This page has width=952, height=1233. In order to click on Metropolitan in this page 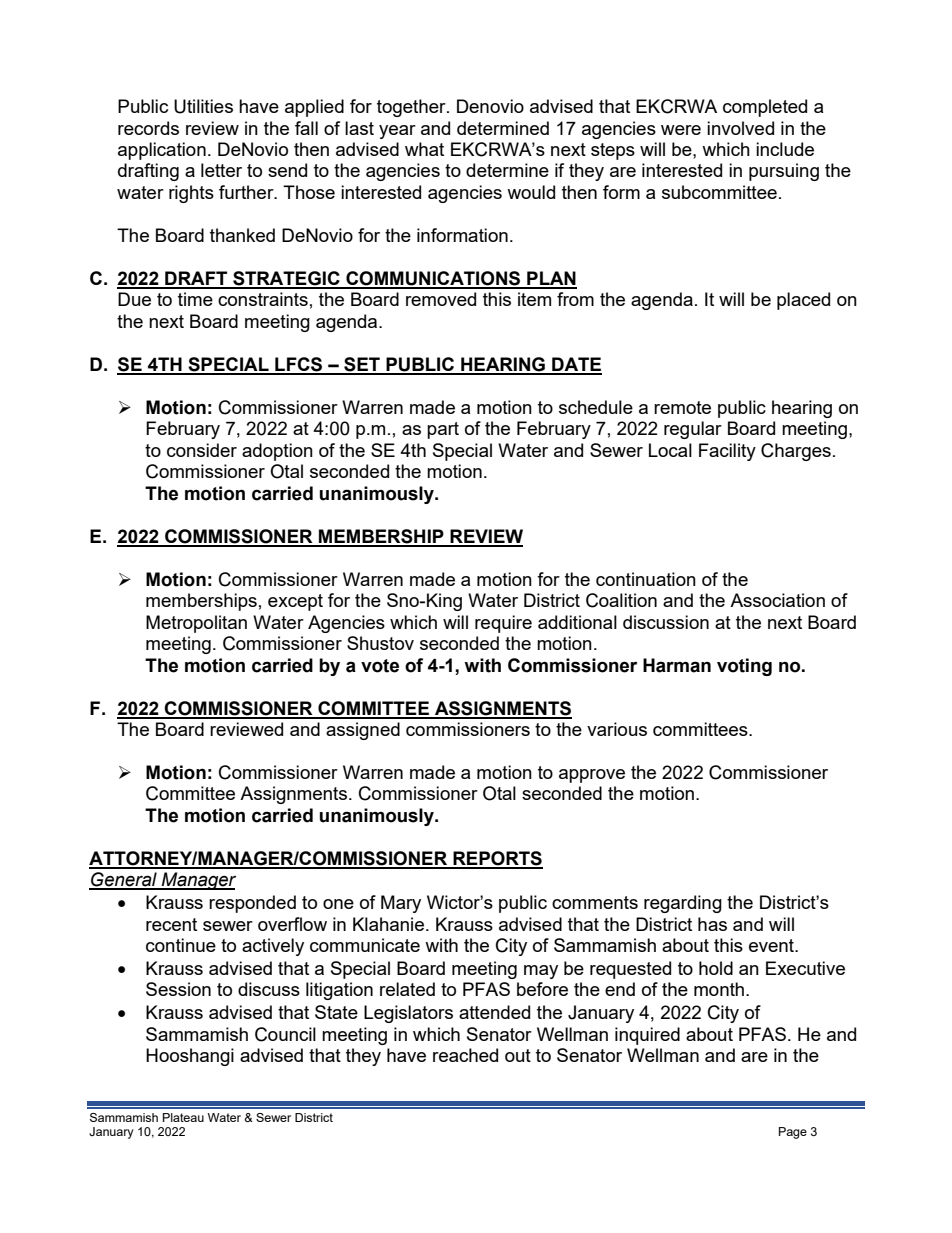, I will do `click(196, 624)`.
